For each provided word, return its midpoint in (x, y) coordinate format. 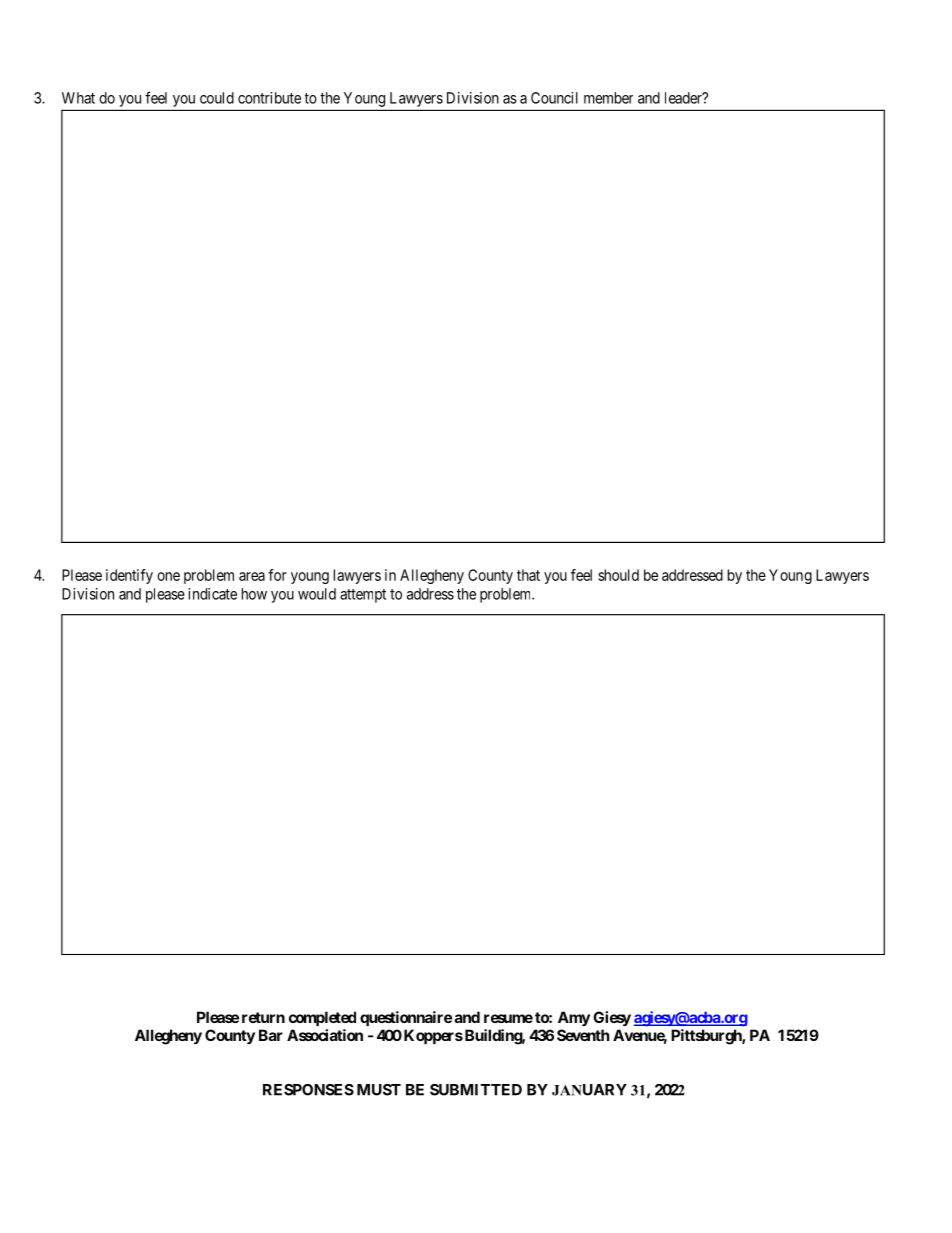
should (618, 575)
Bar (271, 1035)
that (528, 575)
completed (322, 1018)
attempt (363, 596)
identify (129, 576)
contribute (269, 98)
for (277, 575)
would (317, 594)
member (608, 98)
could (217, 98)
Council (554, 98)
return (263, 1017)
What (78, 98)
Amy (574, 1018)
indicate (212, 594)
